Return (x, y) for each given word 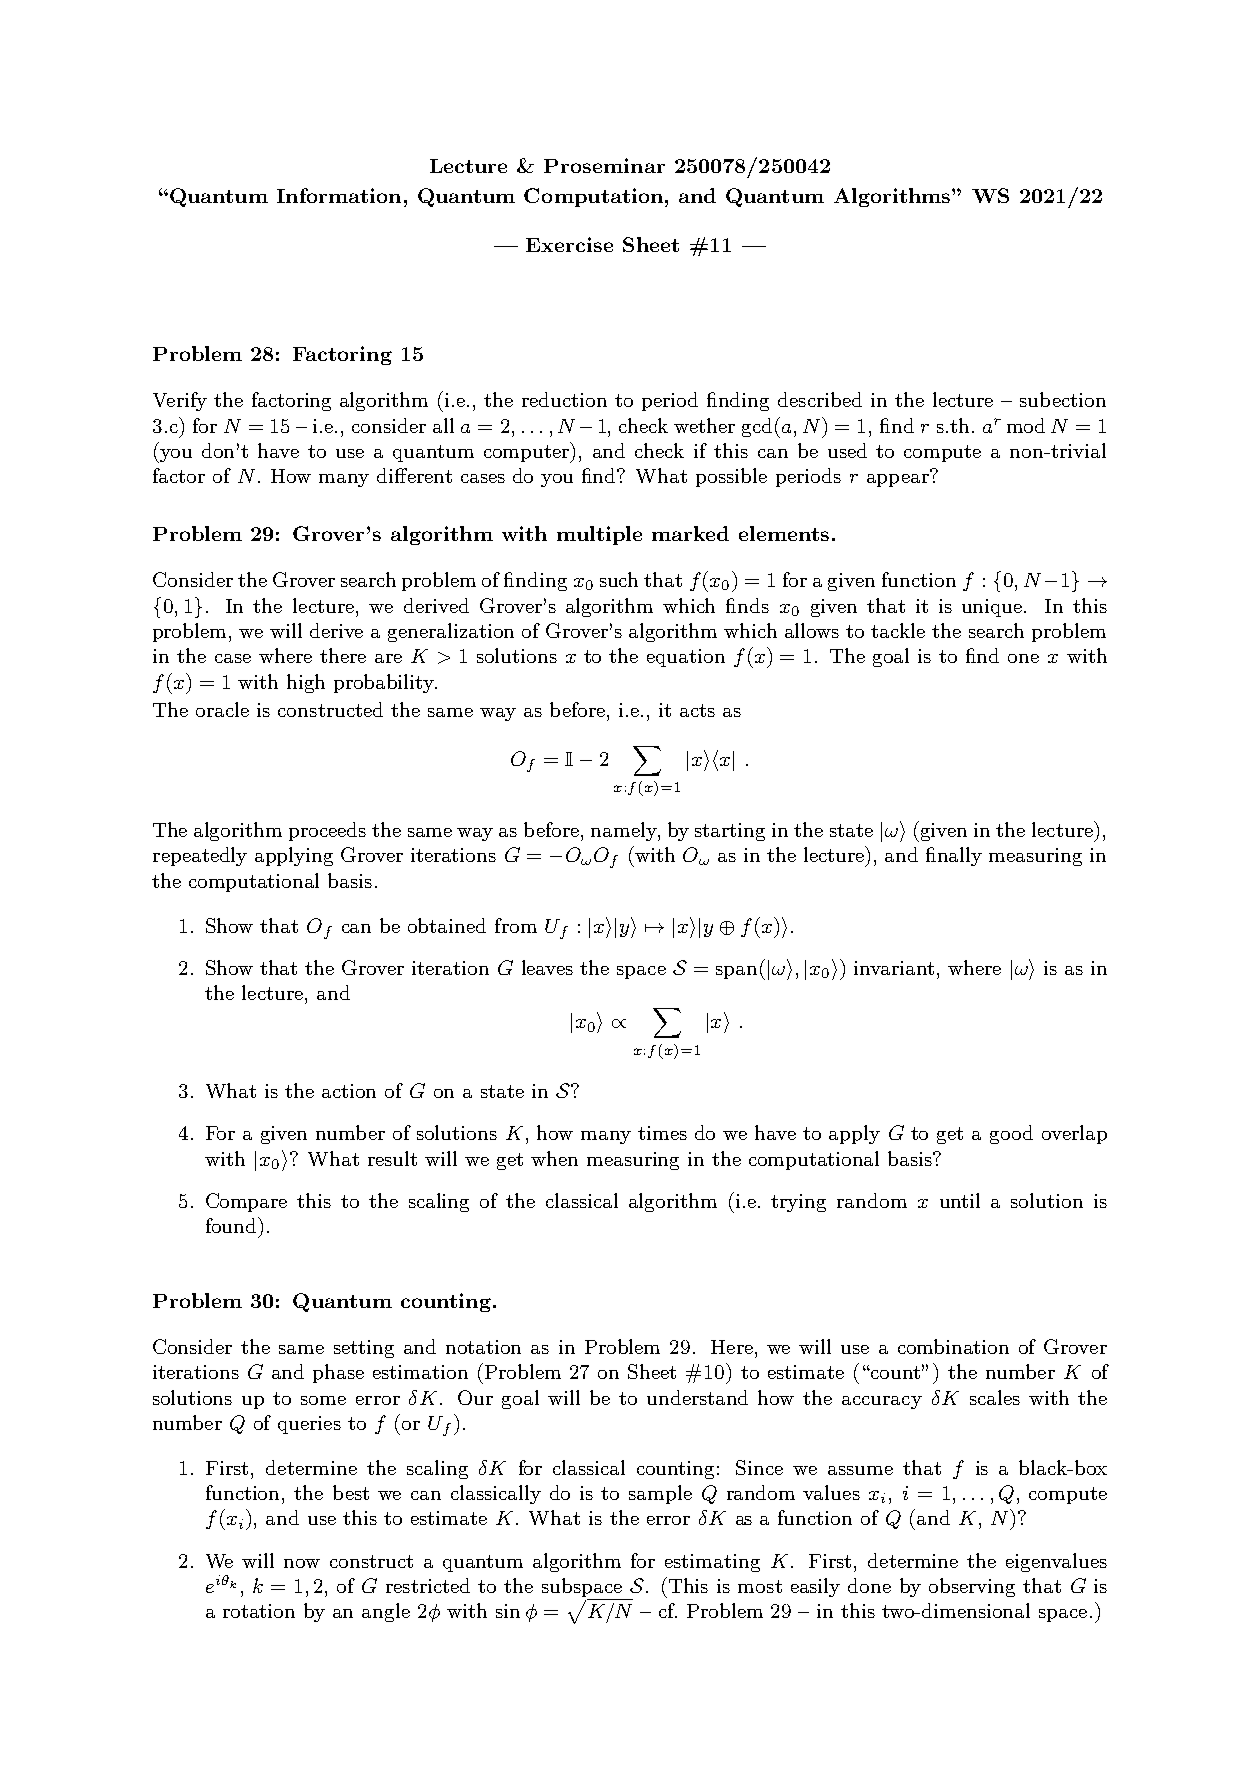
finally (954, 856)
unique (993, 608)
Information (339, 195)
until (960, 1200)
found (232, 1225)
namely (625, 831)
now (302, 1563)
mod (1026, 425)
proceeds (327, 831)
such (619, 579)
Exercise (569, 244)
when (554, 1158)
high (306, 683)
